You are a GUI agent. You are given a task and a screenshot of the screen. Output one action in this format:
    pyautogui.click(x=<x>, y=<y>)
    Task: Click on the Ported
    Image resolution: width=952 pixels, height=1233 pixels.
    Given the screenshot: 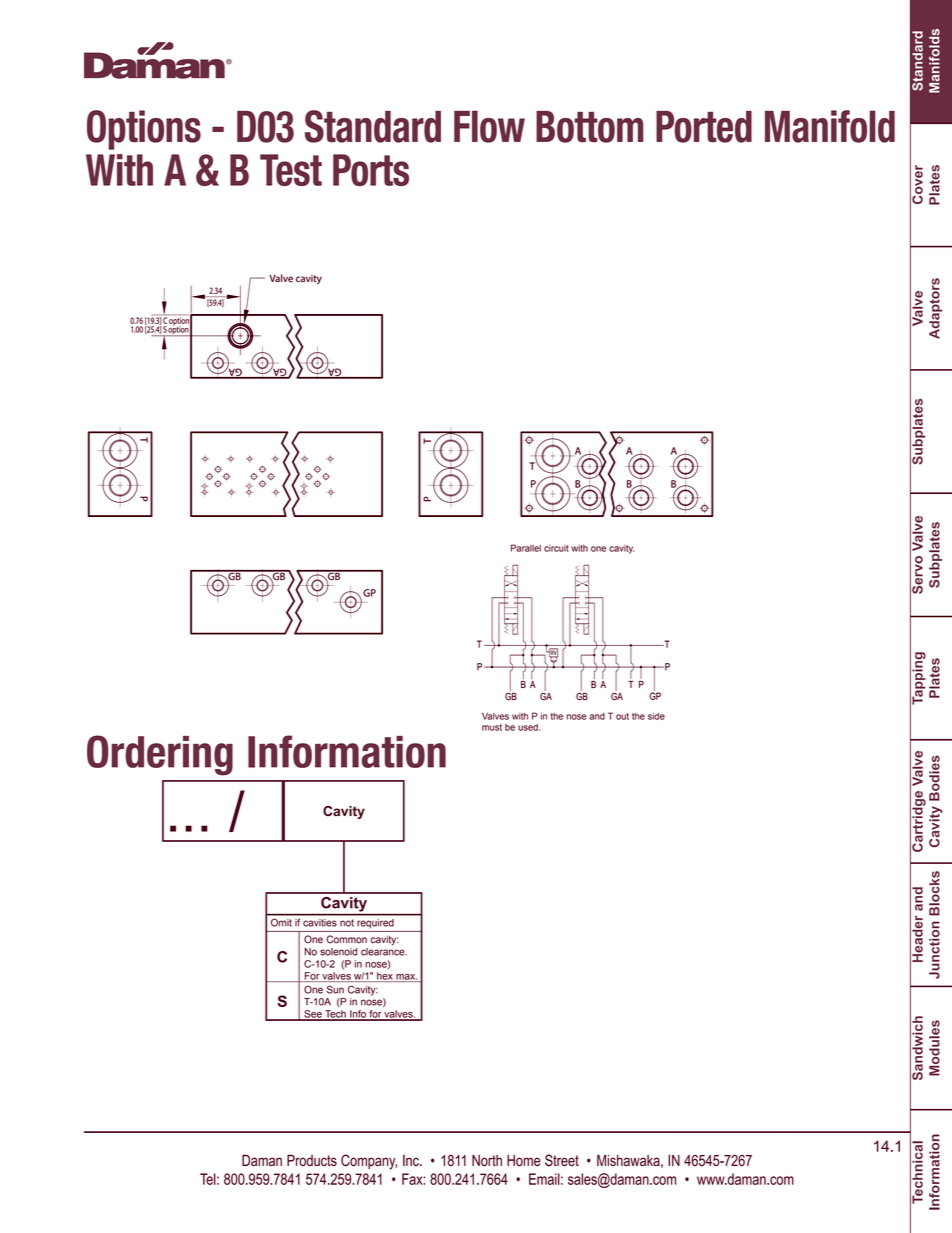 What is the action you would take?
    pyautogui.click(x=704, y=127)
